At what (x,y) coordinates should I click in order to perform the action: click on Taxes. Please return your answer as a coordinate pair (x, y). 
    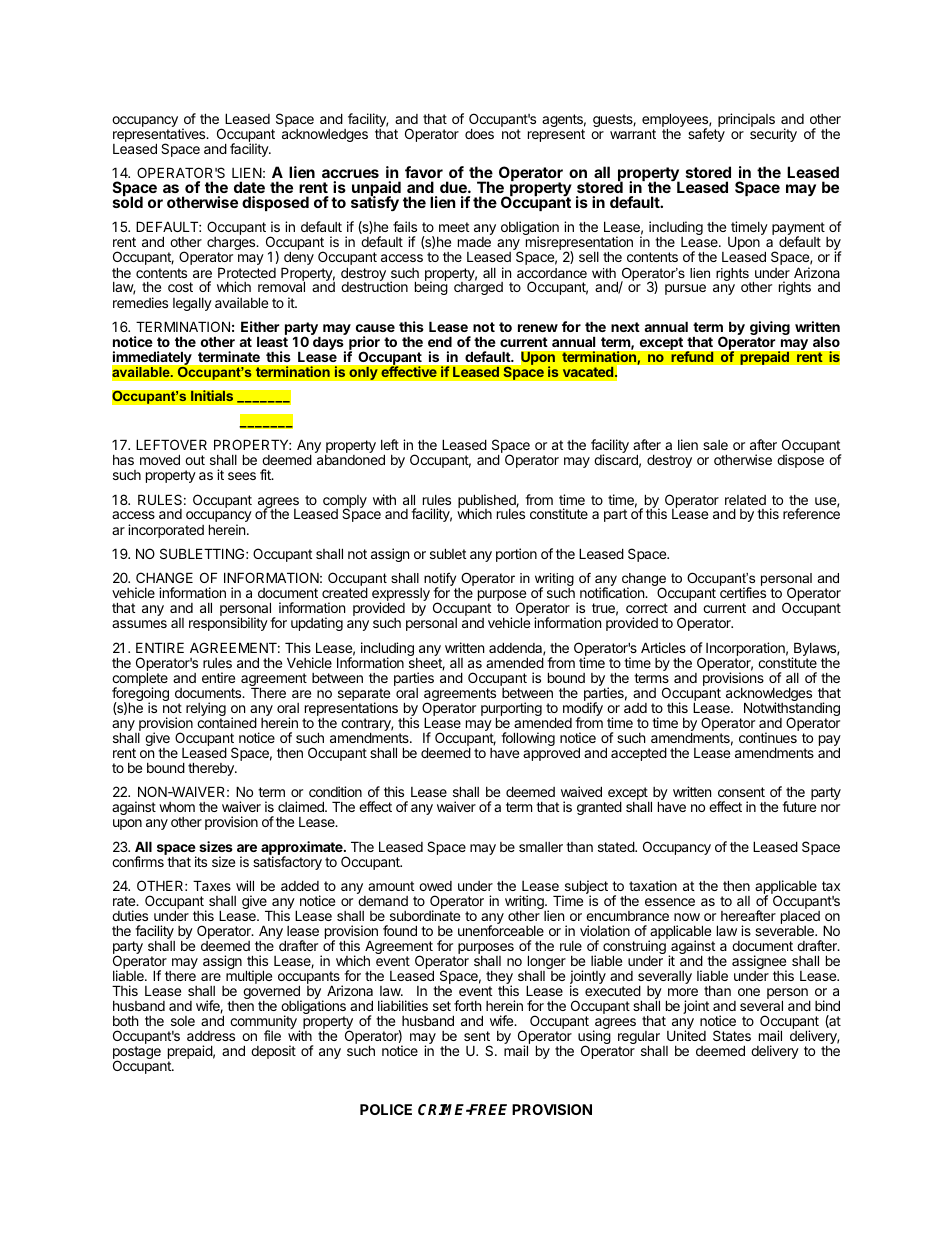
    Looking at the image, I should click on (212, 885).
